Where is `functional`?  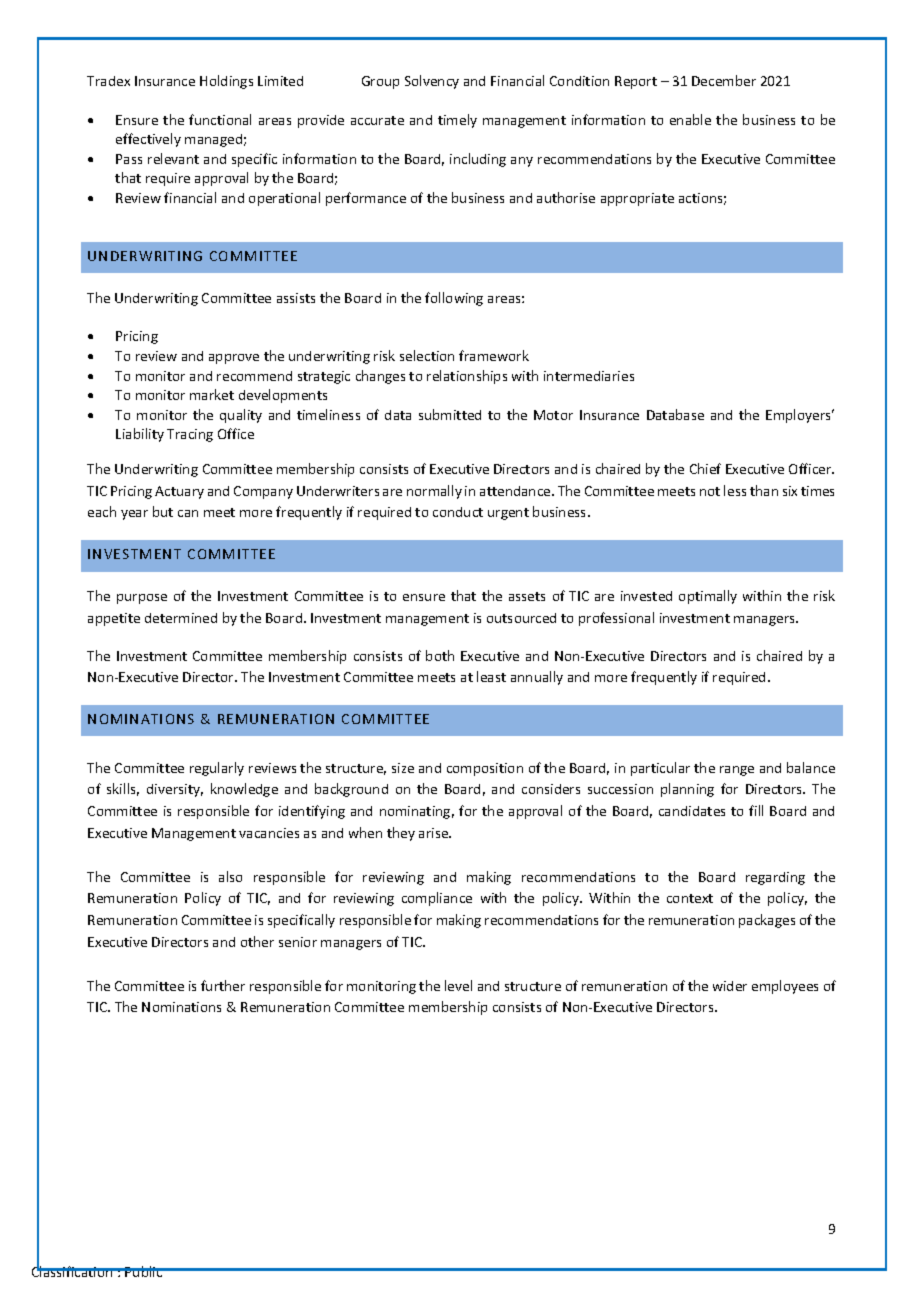 functional is located at coordinates (220, 119).
